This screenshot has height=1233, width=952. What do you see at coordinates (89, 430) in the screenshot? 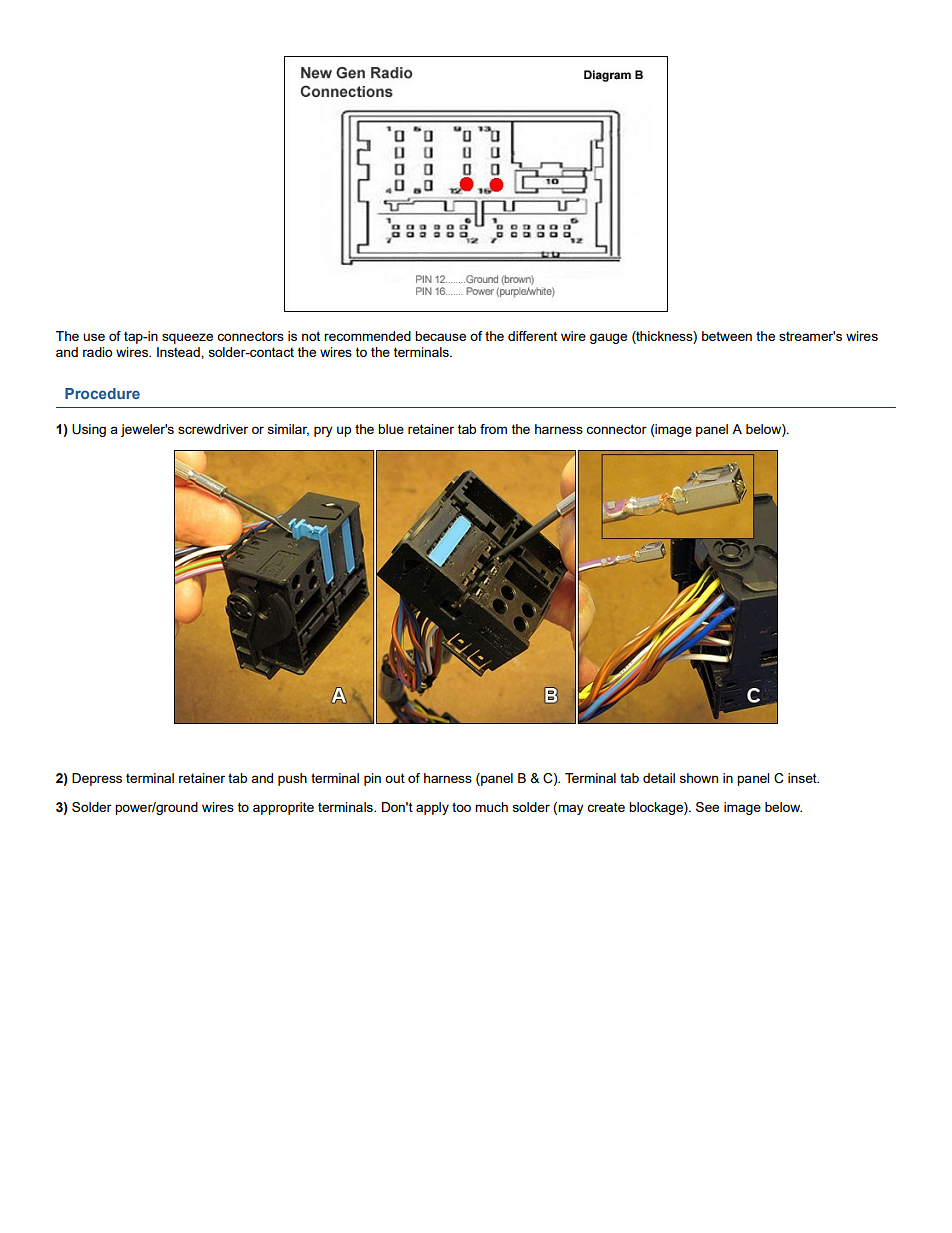
I see `Using` at bounding box center [89, 430].
